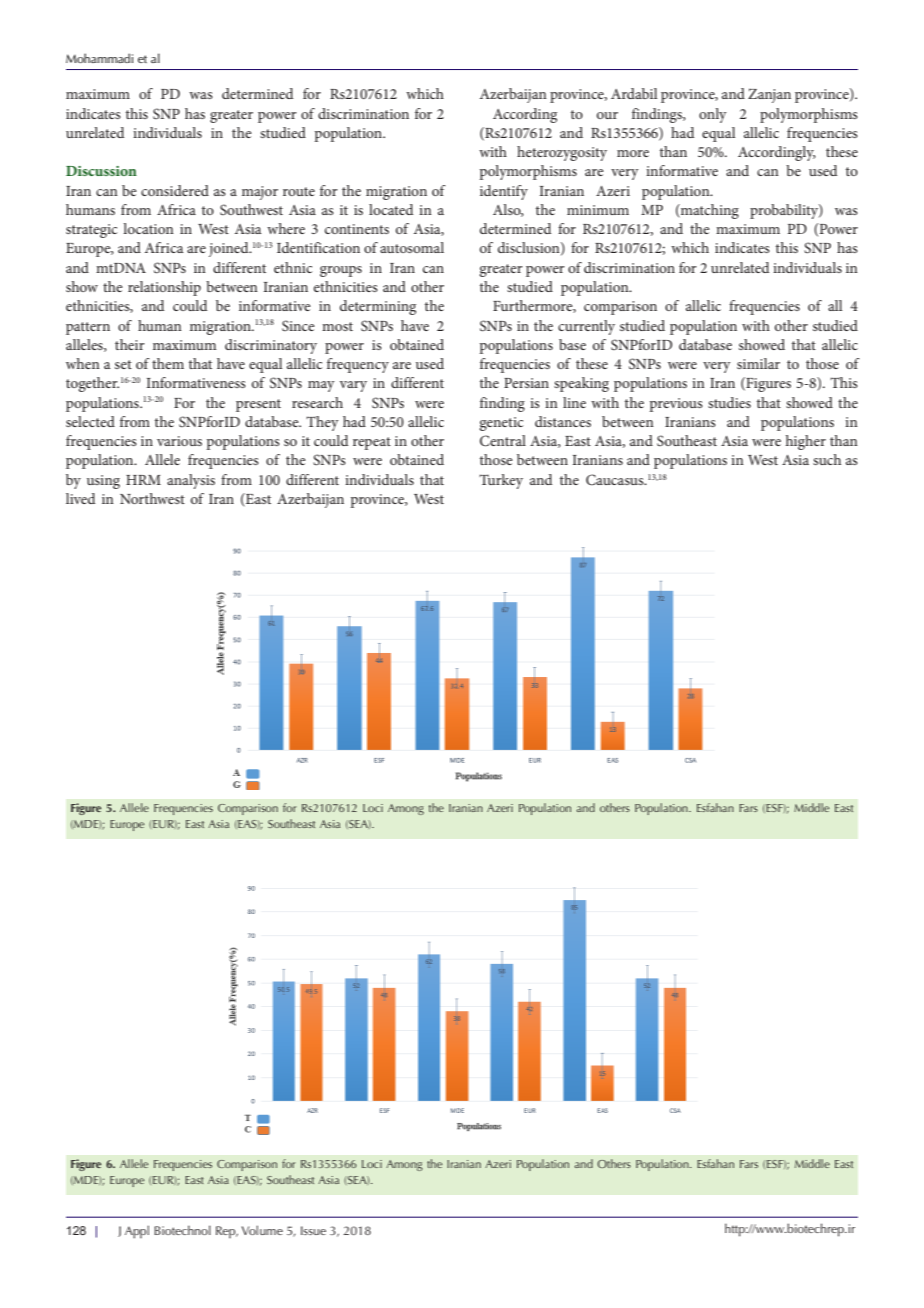  I want to click on identify, so click(504, 192).
